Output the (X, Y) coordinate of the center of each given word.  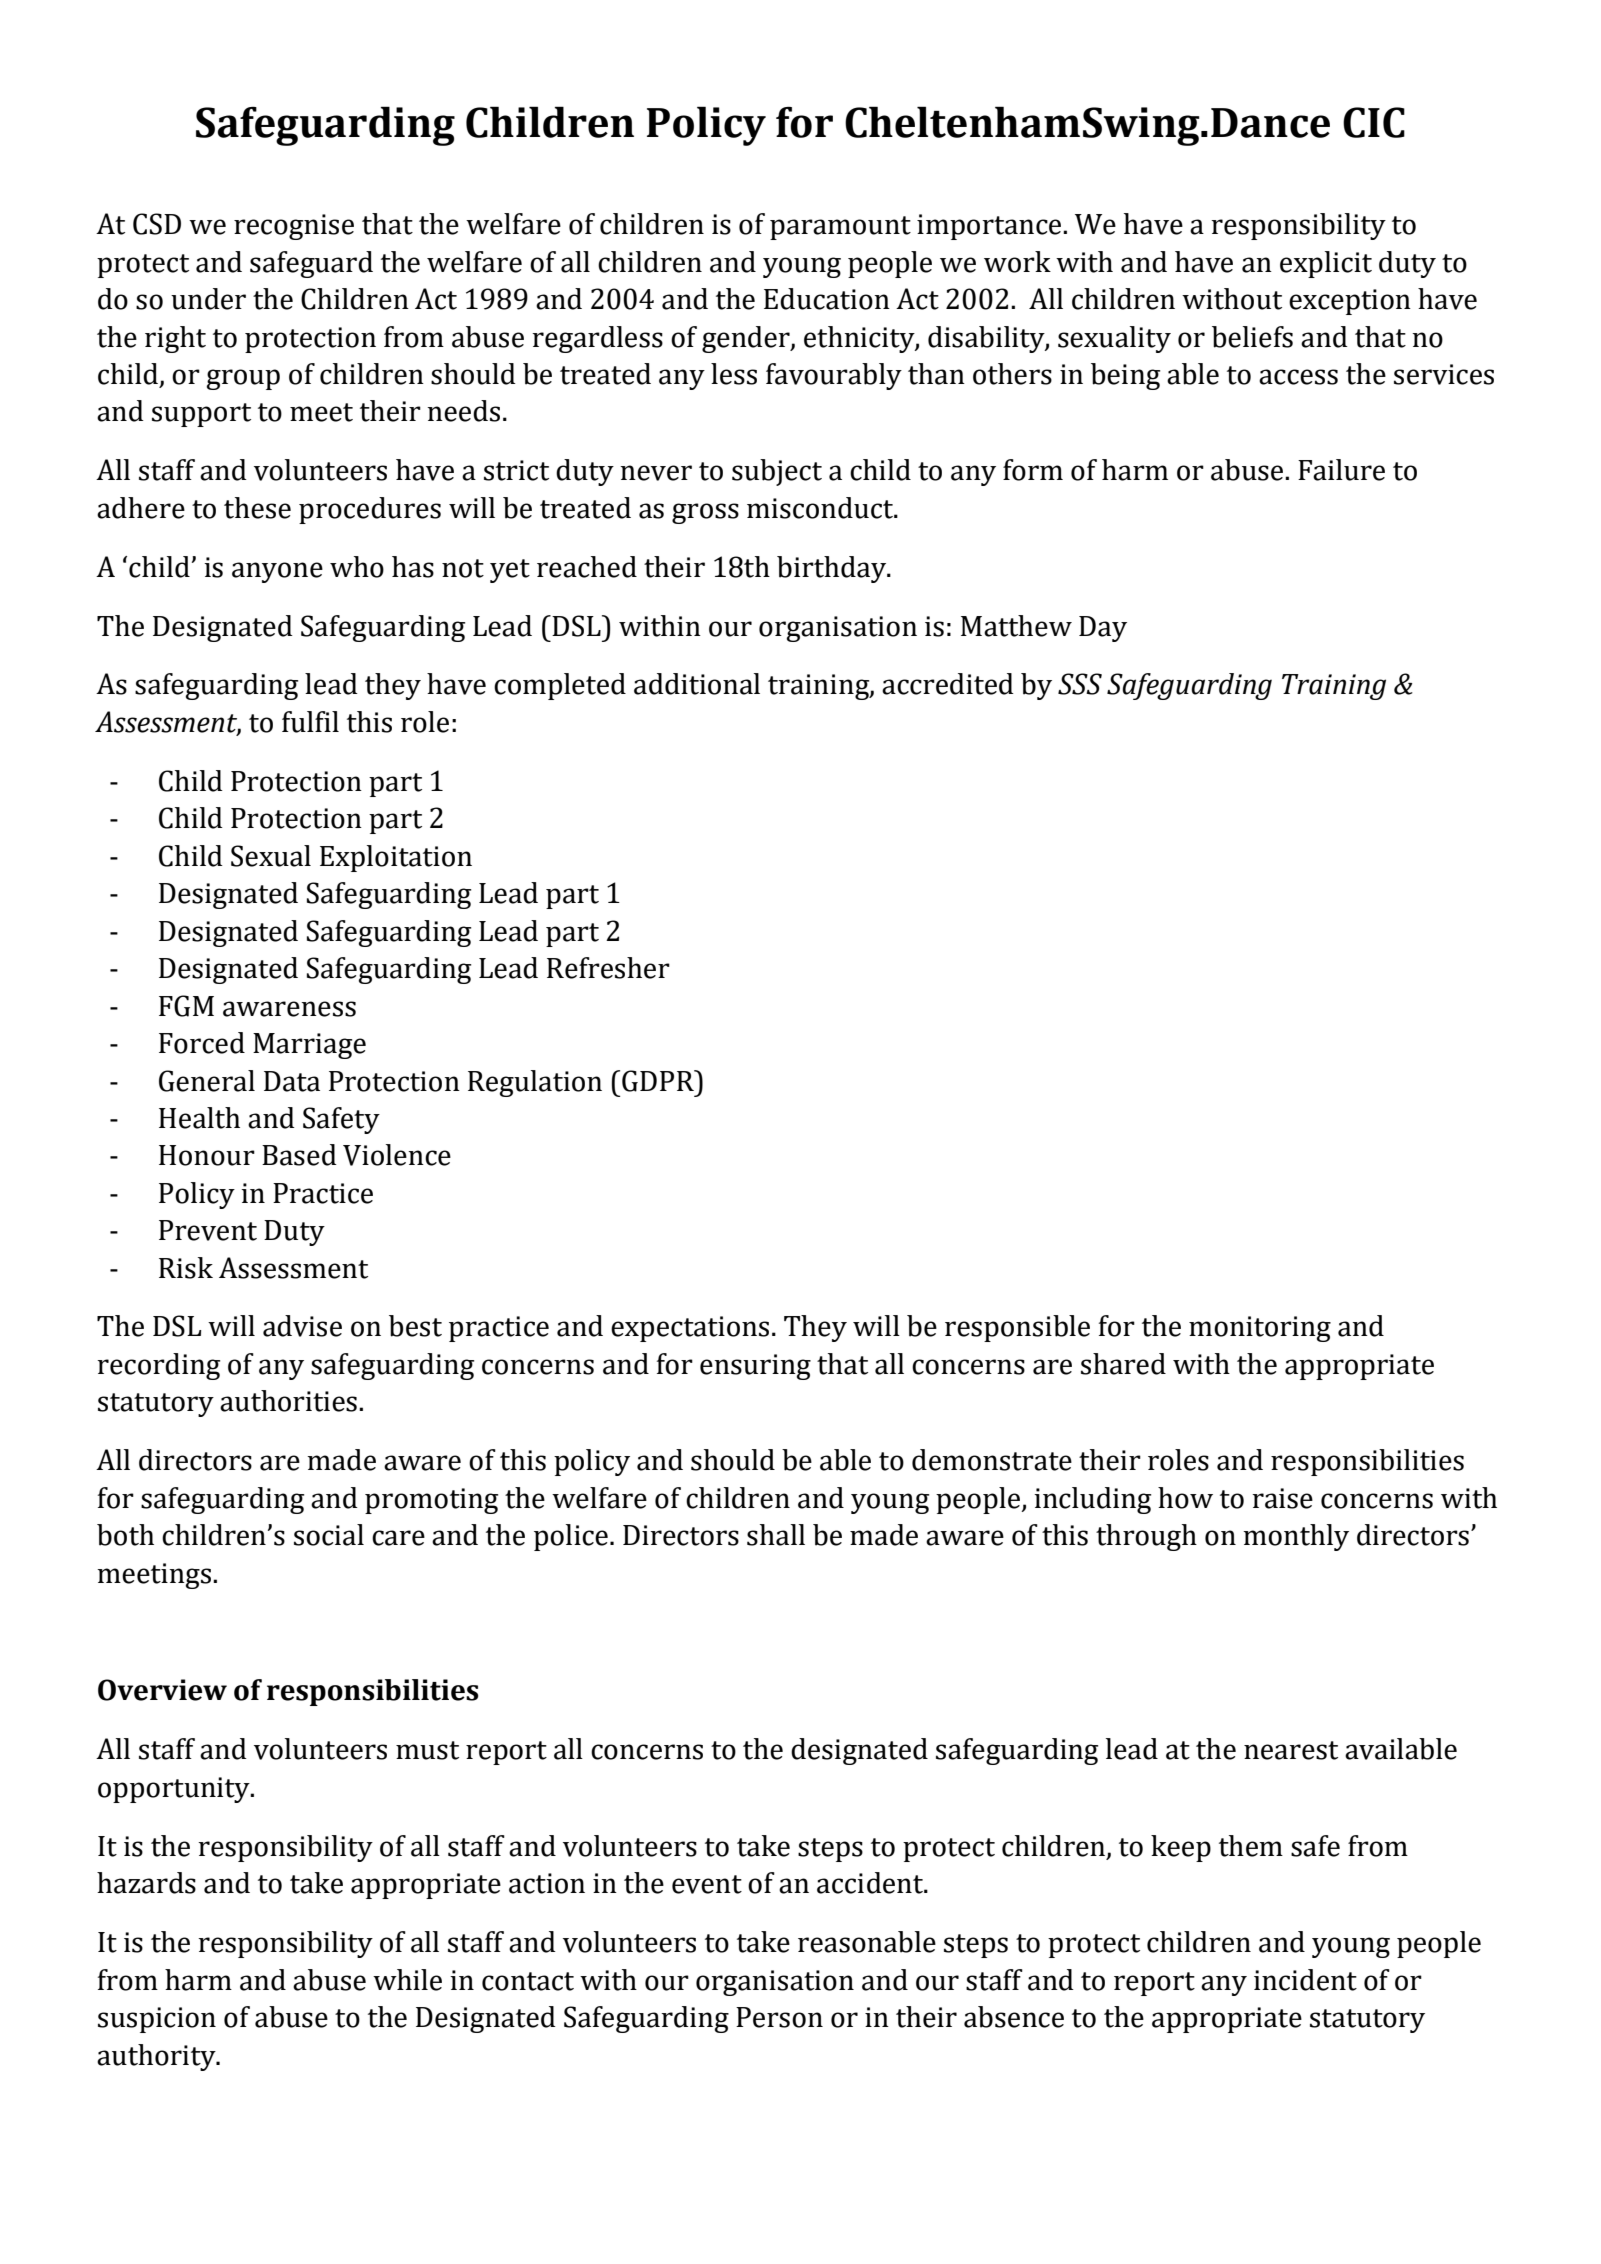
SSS (1080, 684)
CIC (1374, 122)
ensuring (755, 1367)
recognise (294, 227)
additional (697, 684)
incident (1305, 1980)
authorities (288, 1401)
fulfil (310, 722)
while (407, 1980)
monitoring (1260, 1329)
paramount (840, 228)
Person (779, 2017)
